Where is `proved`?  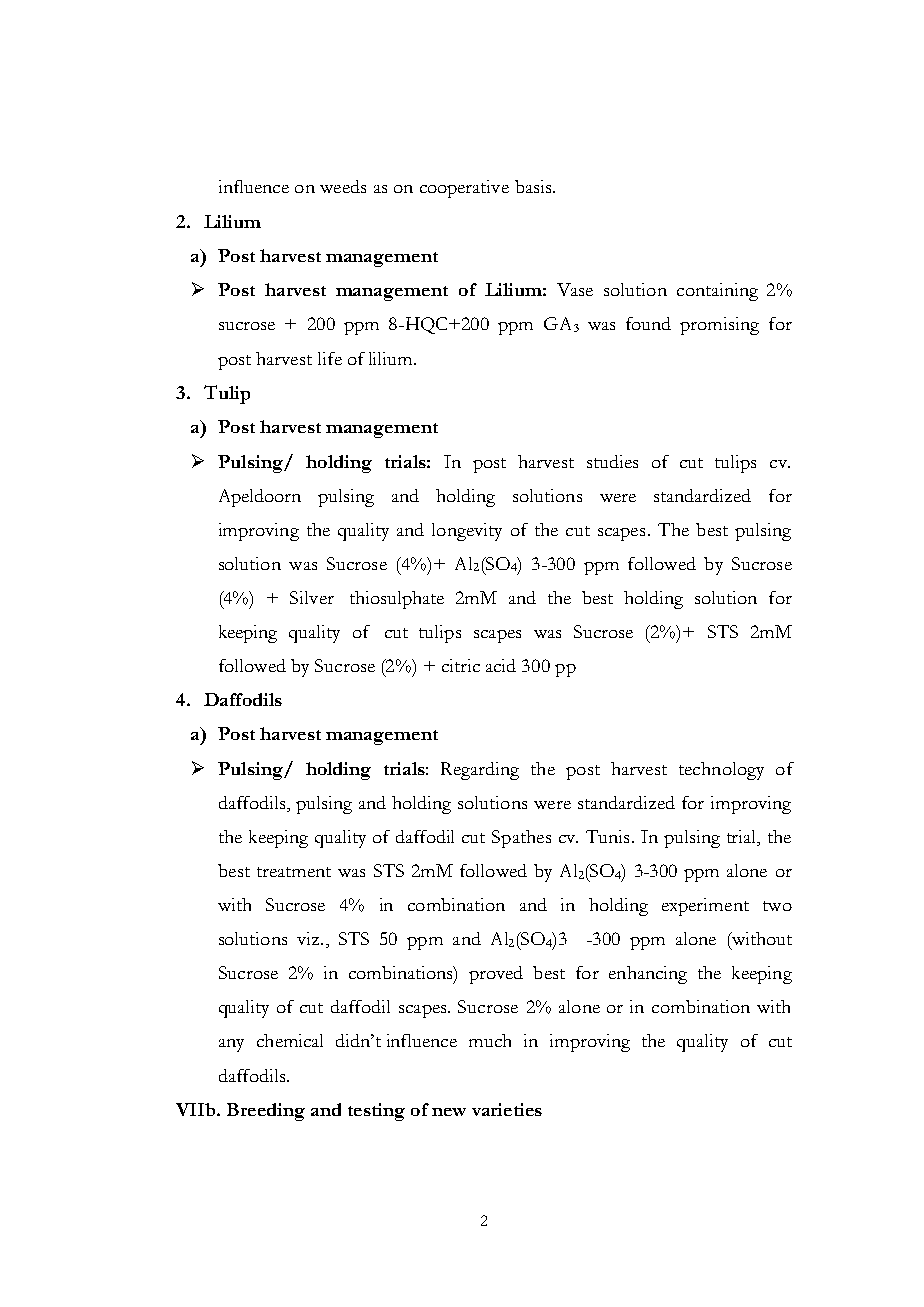
proved is located at coordinates (496, 975).
